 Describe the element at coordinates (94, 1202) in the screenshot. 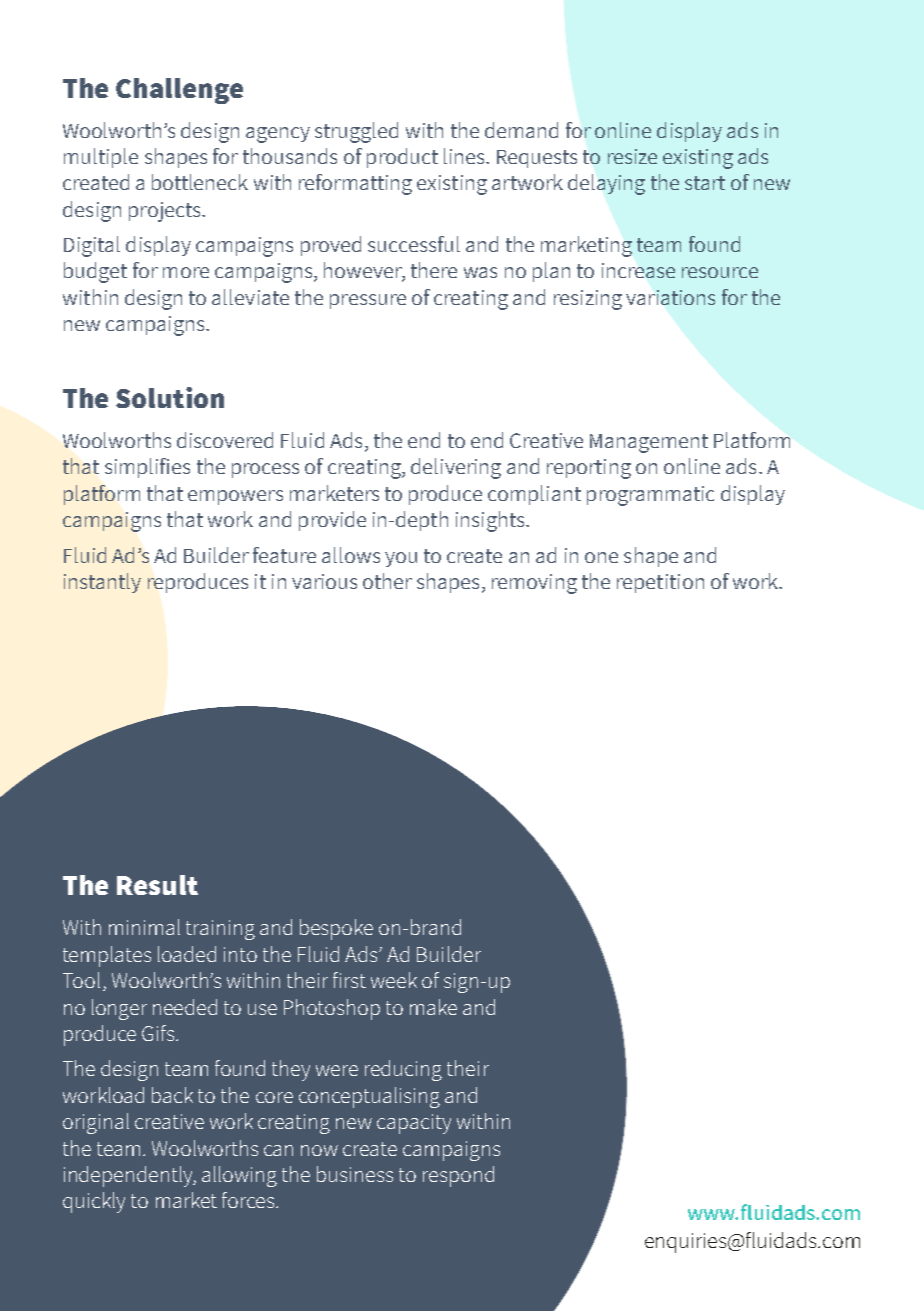

I see `quickly` at that location.
